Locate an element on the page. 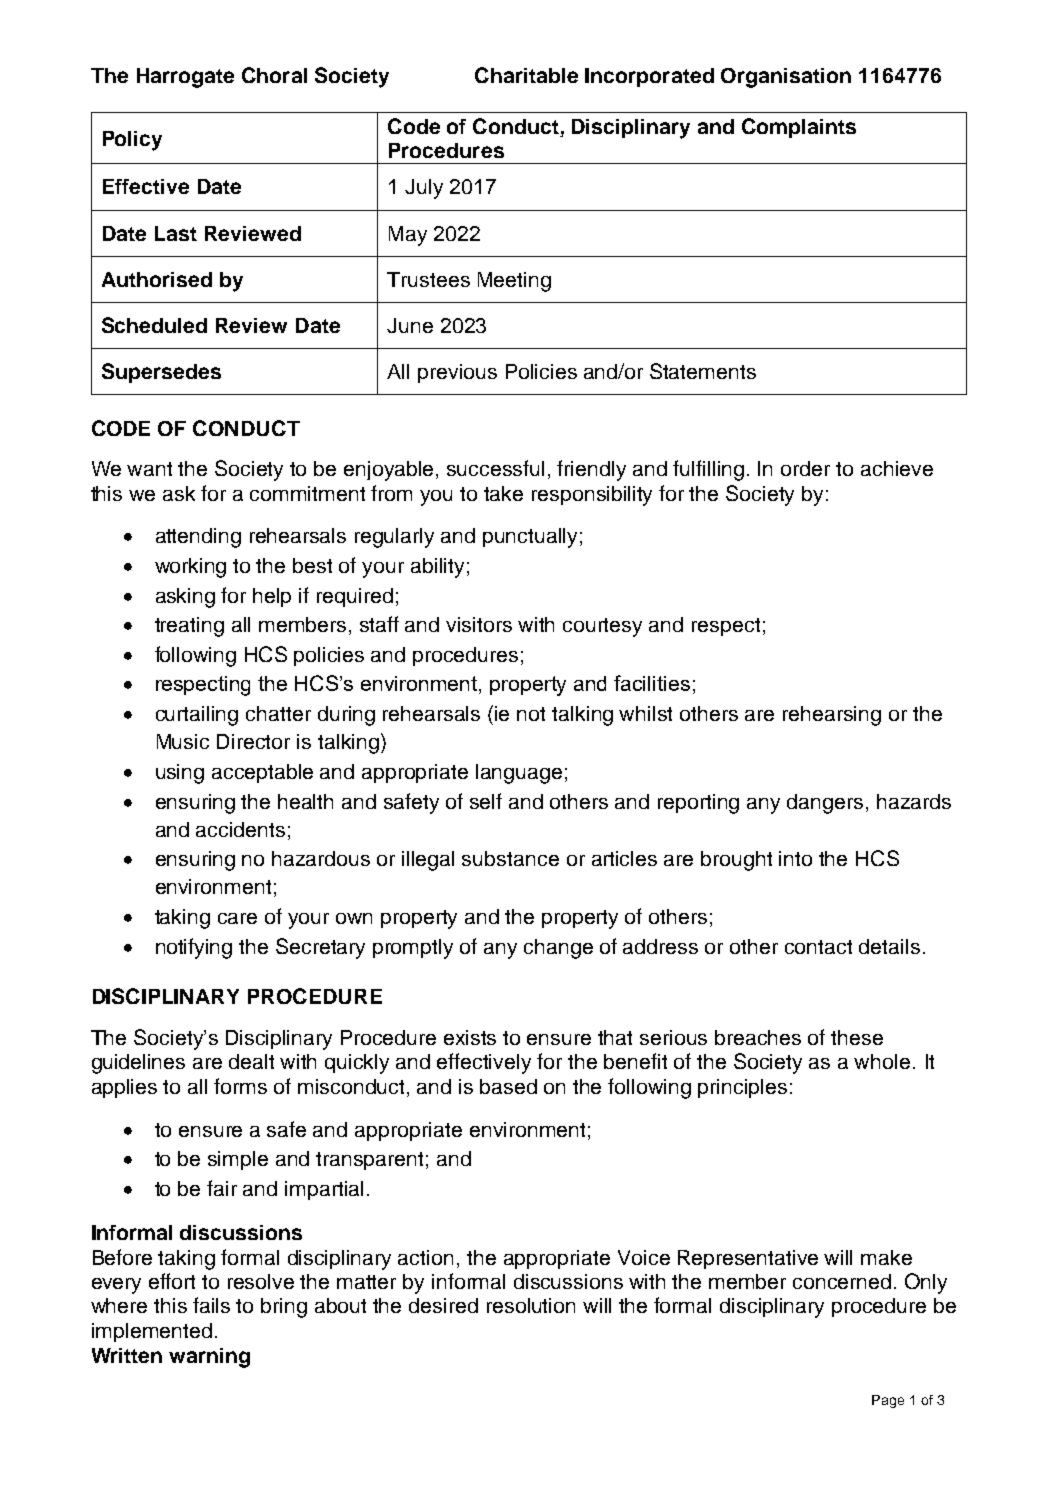  Complaints is located at coordinates (799, 128).
